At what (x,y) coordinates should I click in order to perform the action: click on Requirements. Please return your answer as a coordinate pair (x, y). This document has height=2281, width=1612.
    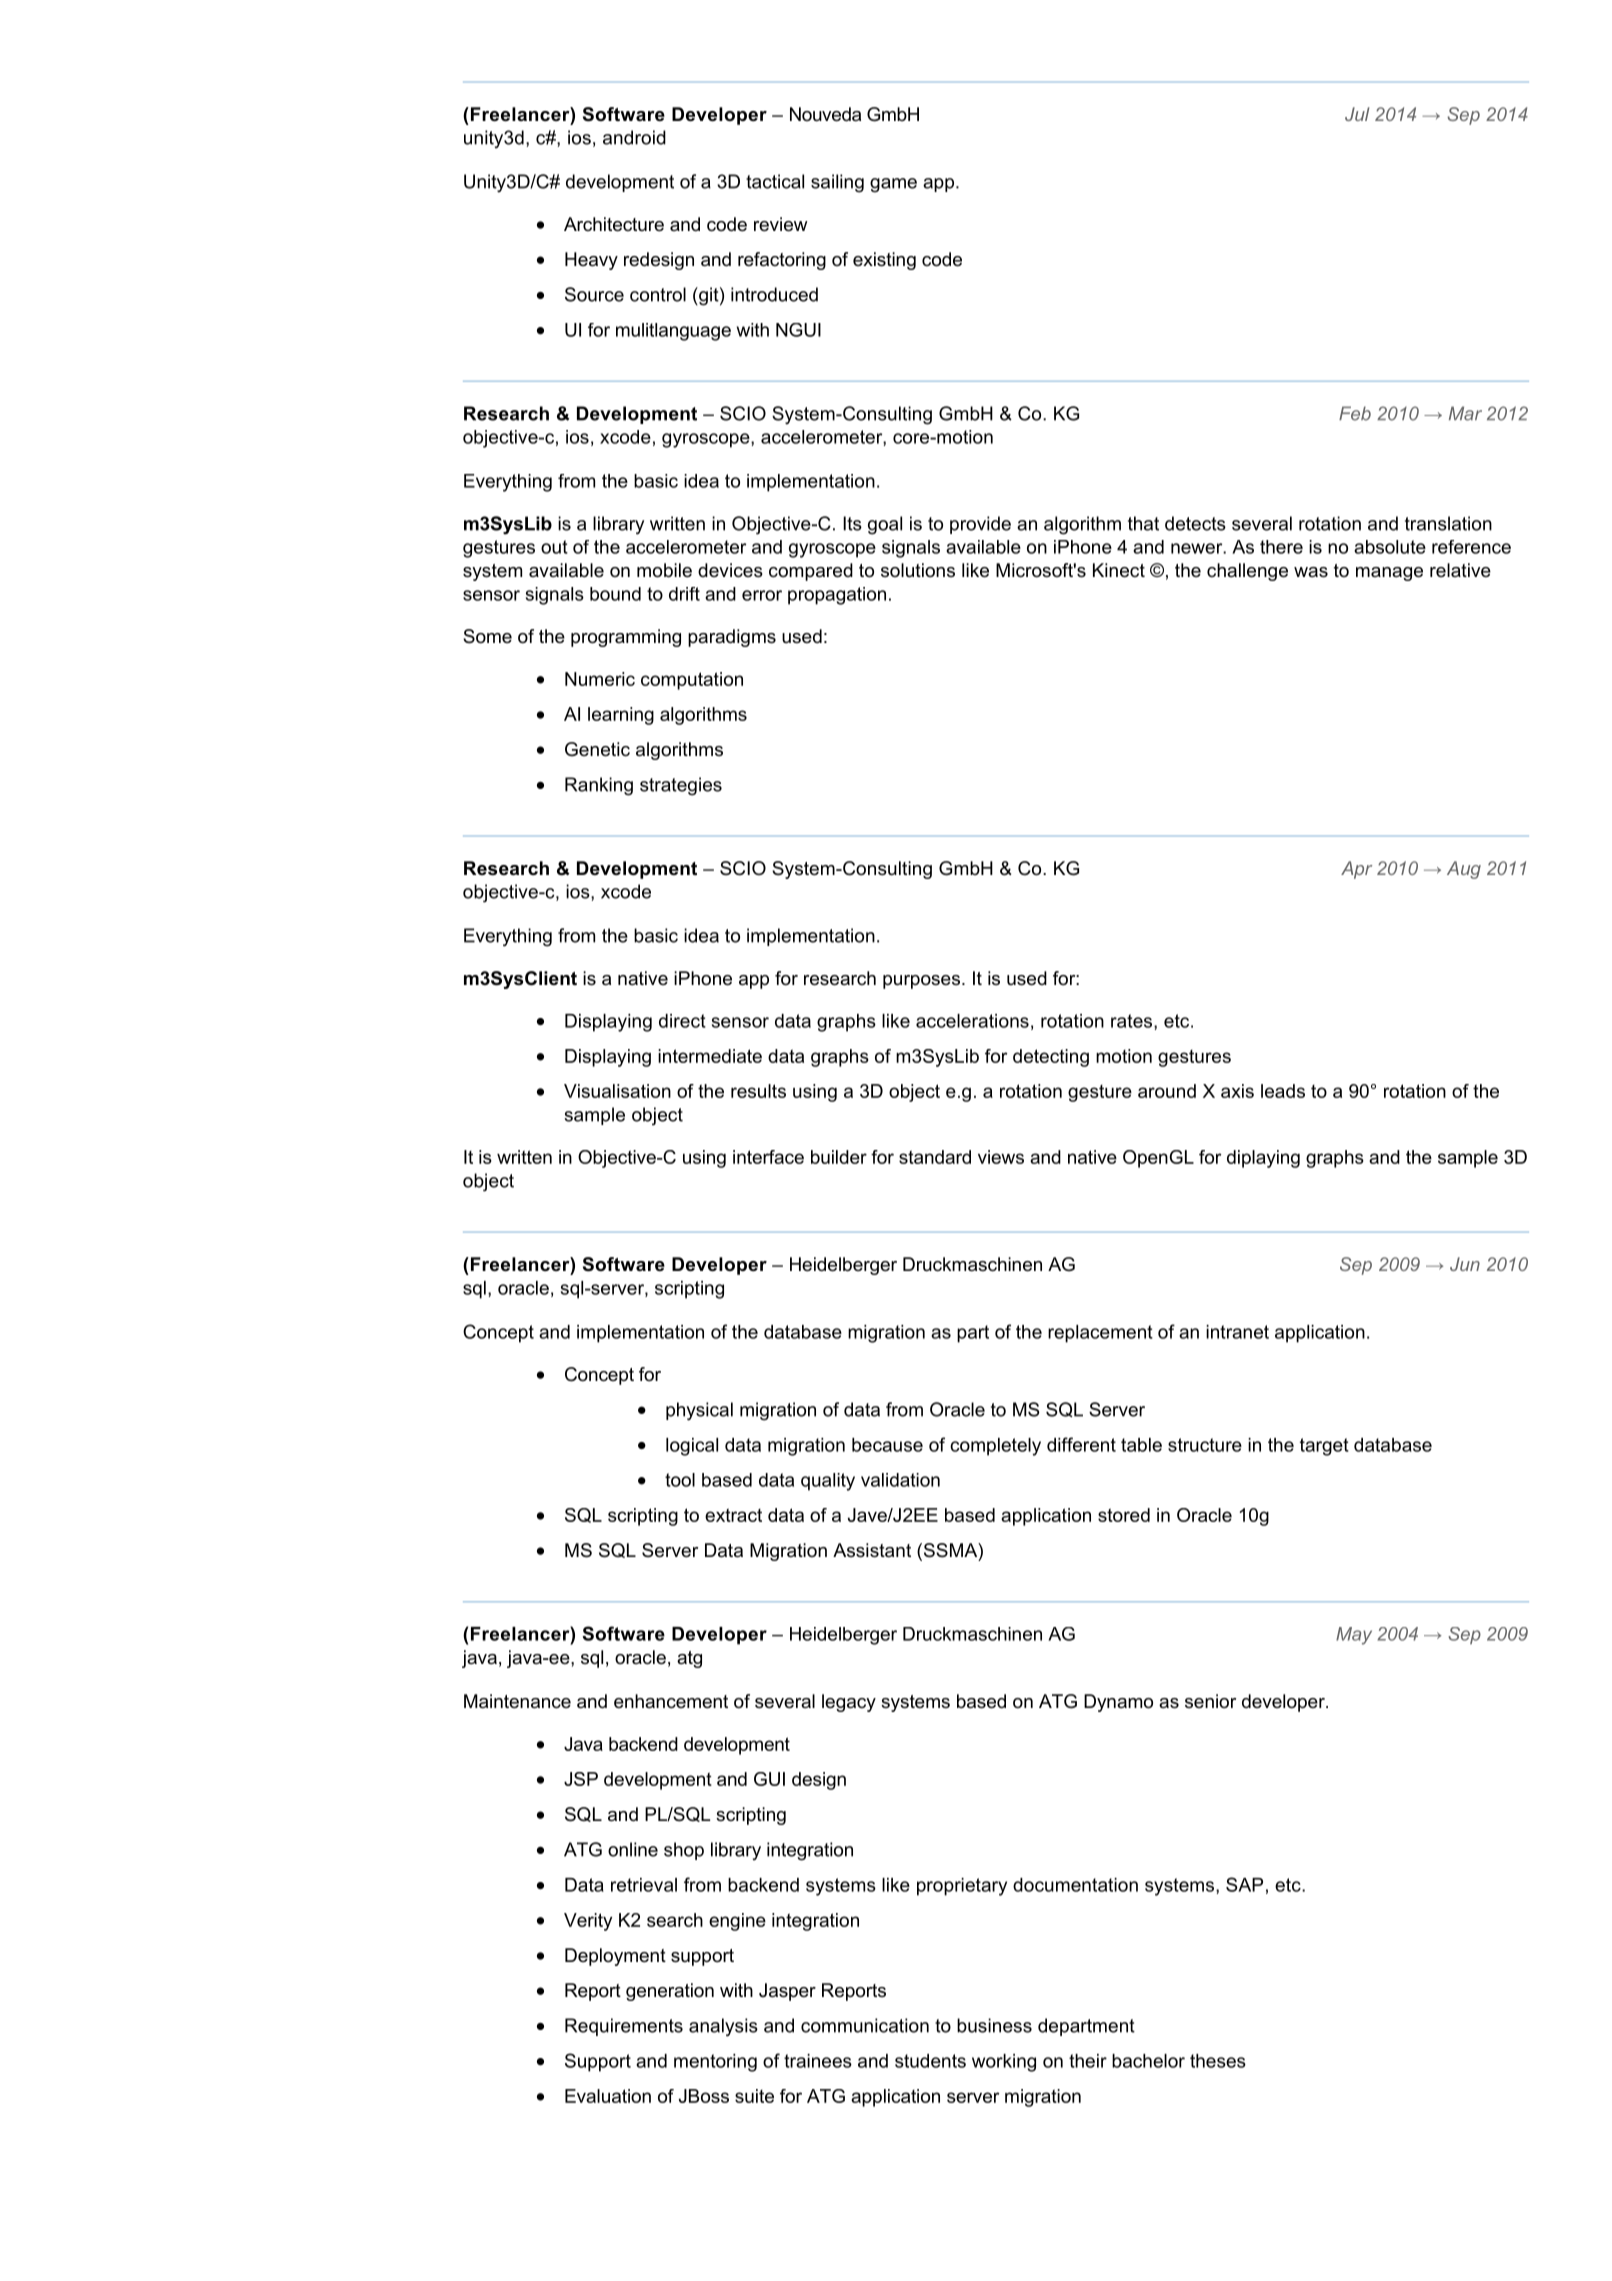
    Looking at the image, I should click on (624, 2027).
